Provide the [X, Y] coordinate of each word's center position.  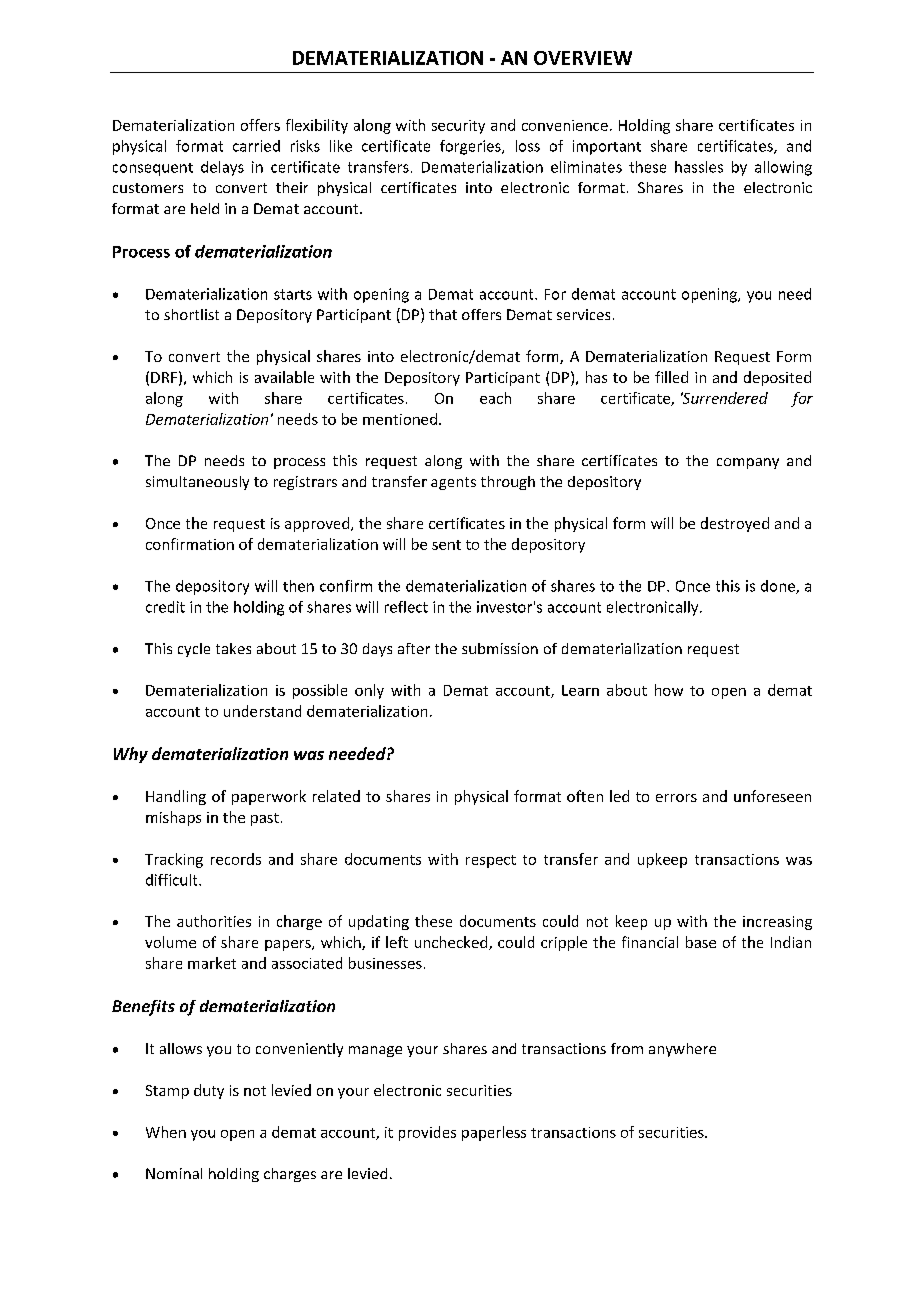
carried [256, 146]
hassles [699, 167]
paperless [494, 1133]
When [166, 1132]
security [458, 127]
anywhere [682, 1050]
